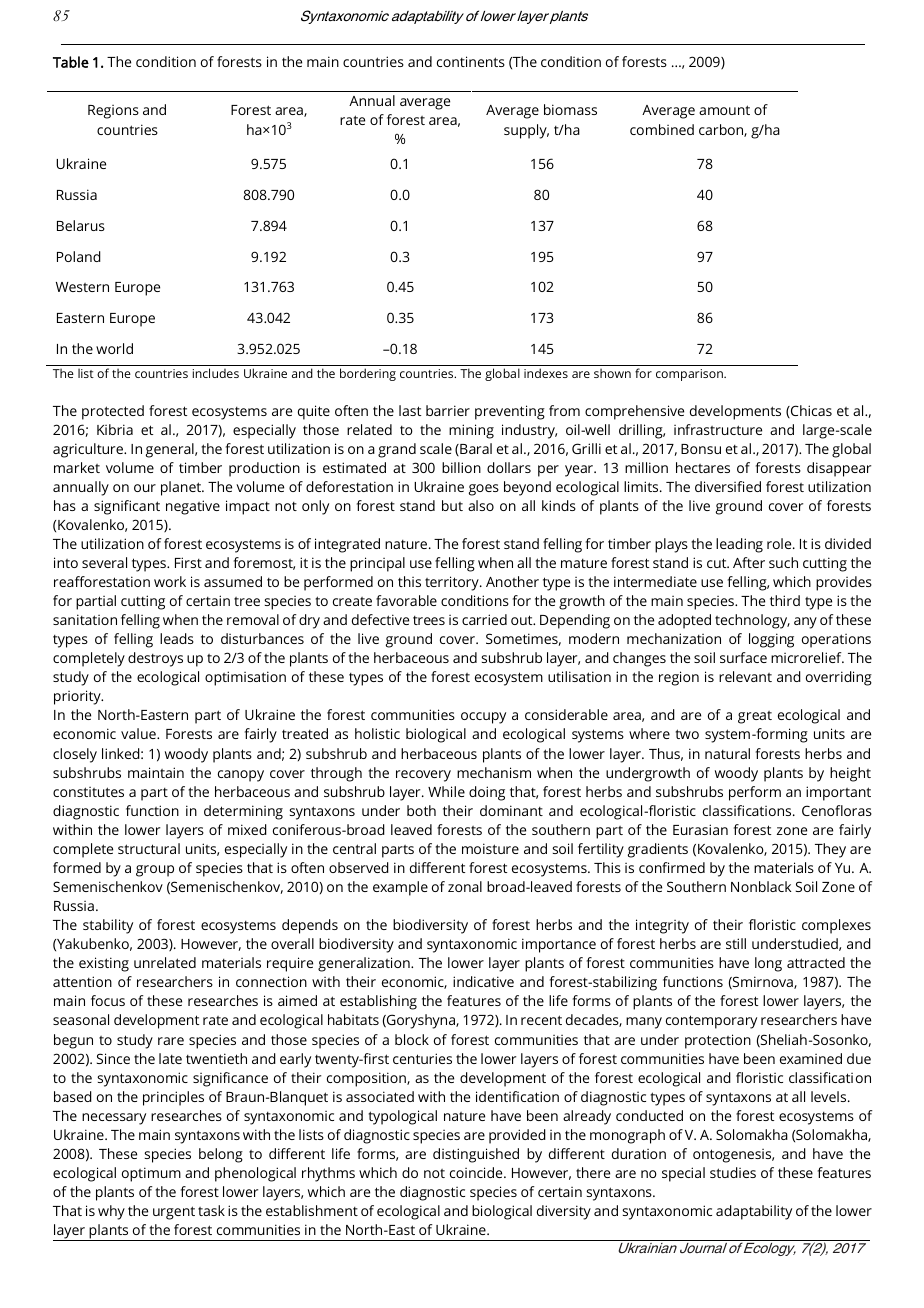 The height and width of the page is (1308, 924). What do you see at coordinates (736, 943) in the page?
I see `still` at bounding box center [736, 943].
